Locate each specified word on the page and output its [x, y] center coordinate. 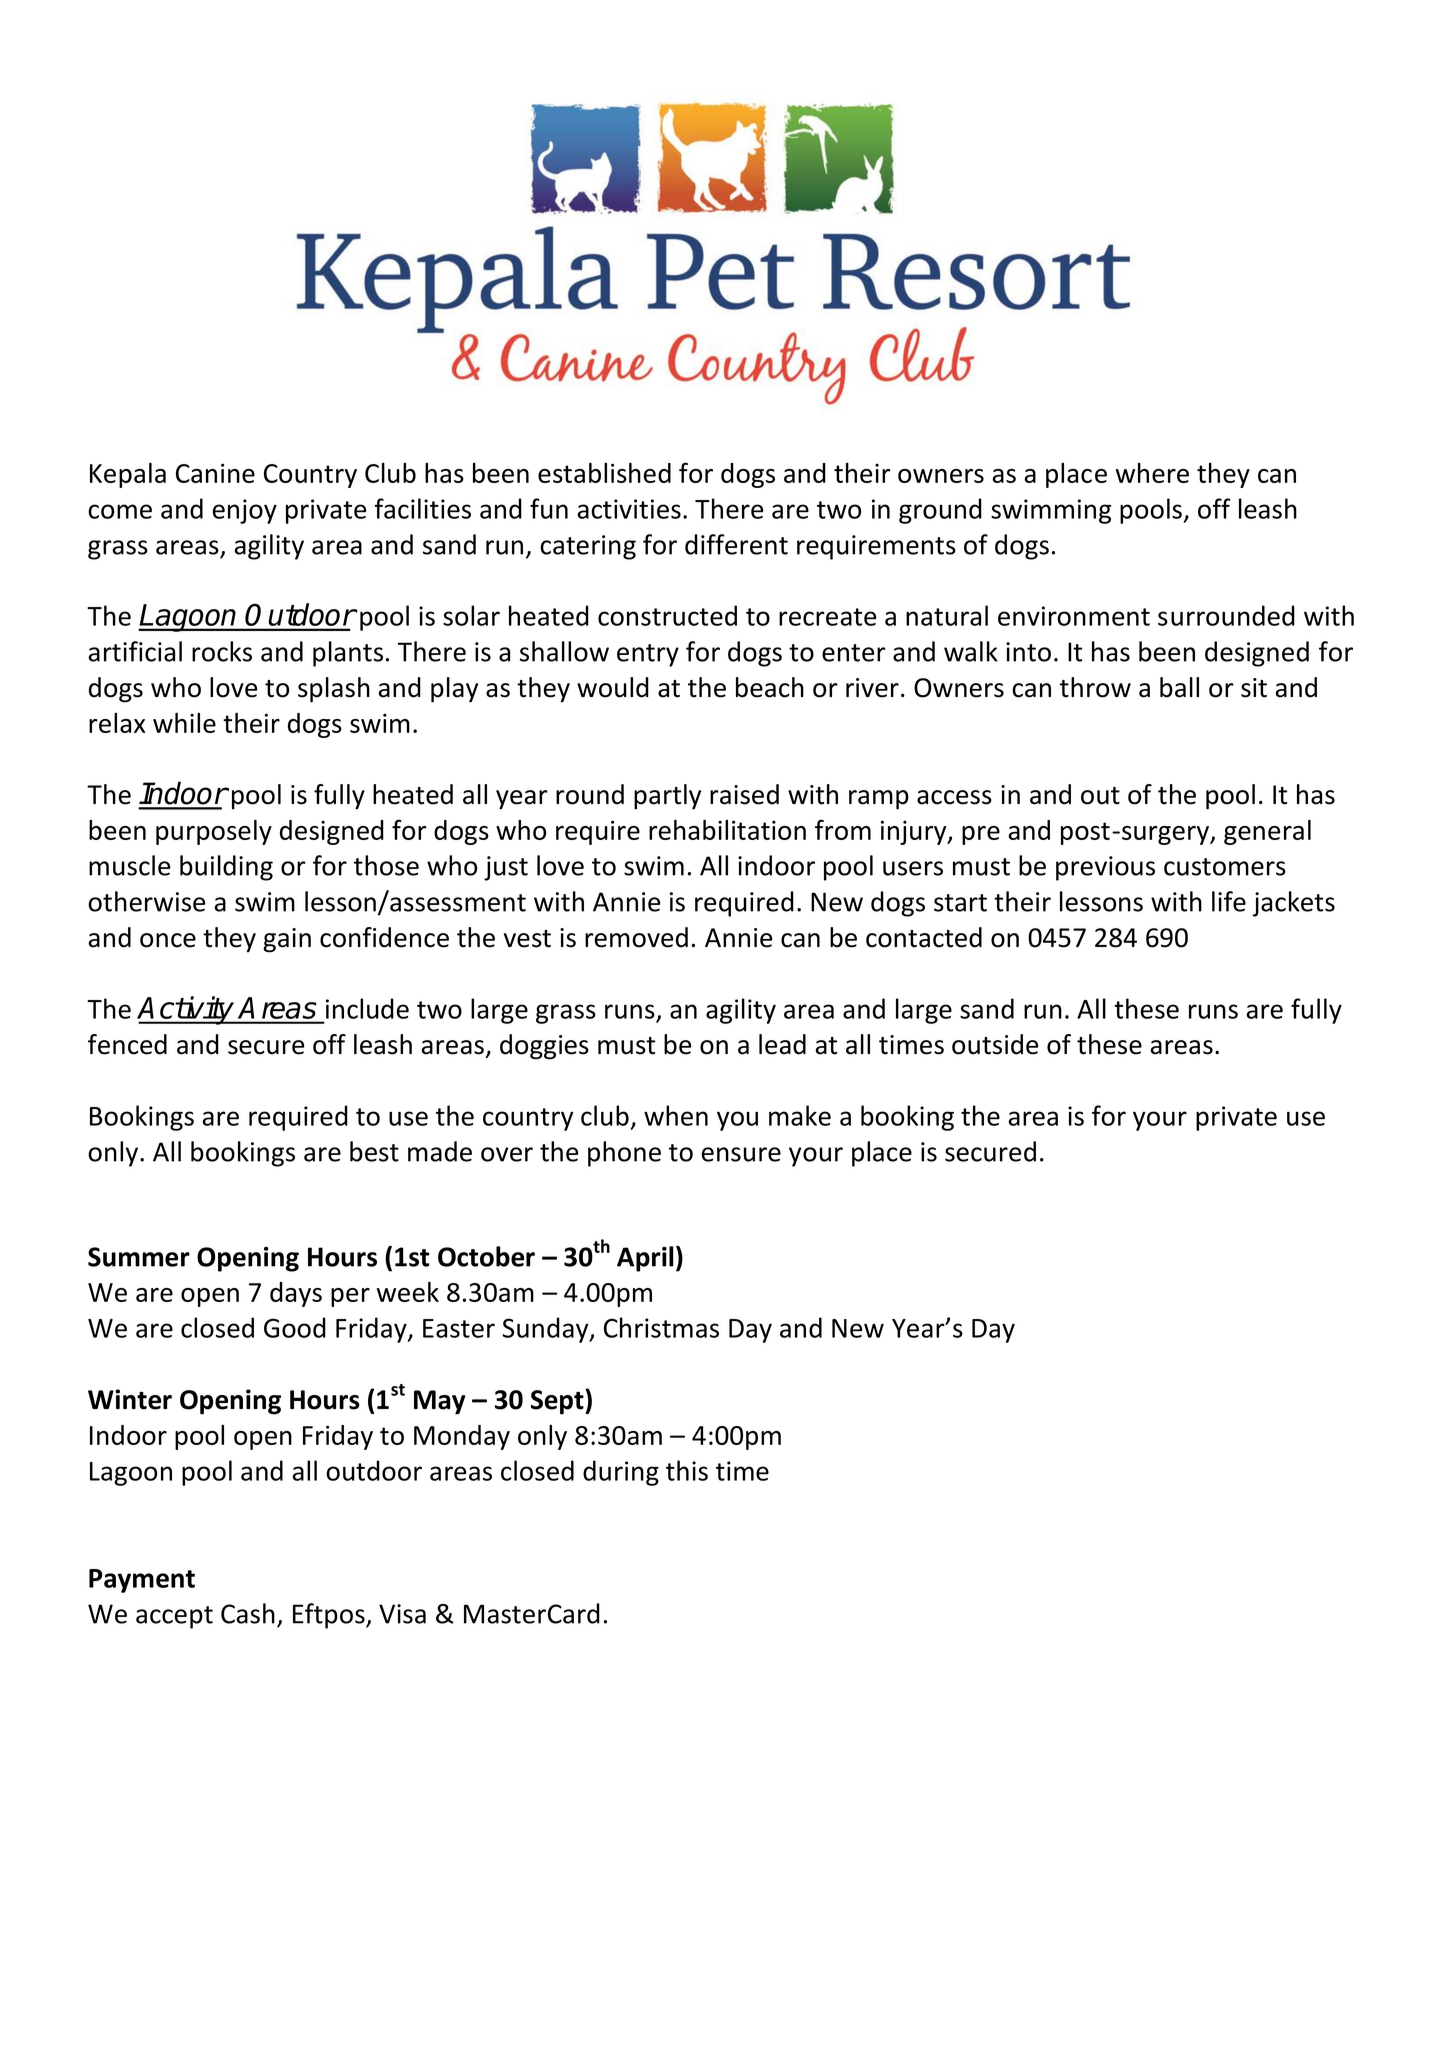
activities [629, 509]
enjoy [244, 511]
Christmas [661, 1327]
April [645, 1259]
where [1152, 473]
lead [782, 1044]
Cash [248, 1613]
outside [995, 1044]
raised [744, 794]
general [1267, 832]
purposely [214, 832]
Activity [187, 1010]
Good [295, 1327]
